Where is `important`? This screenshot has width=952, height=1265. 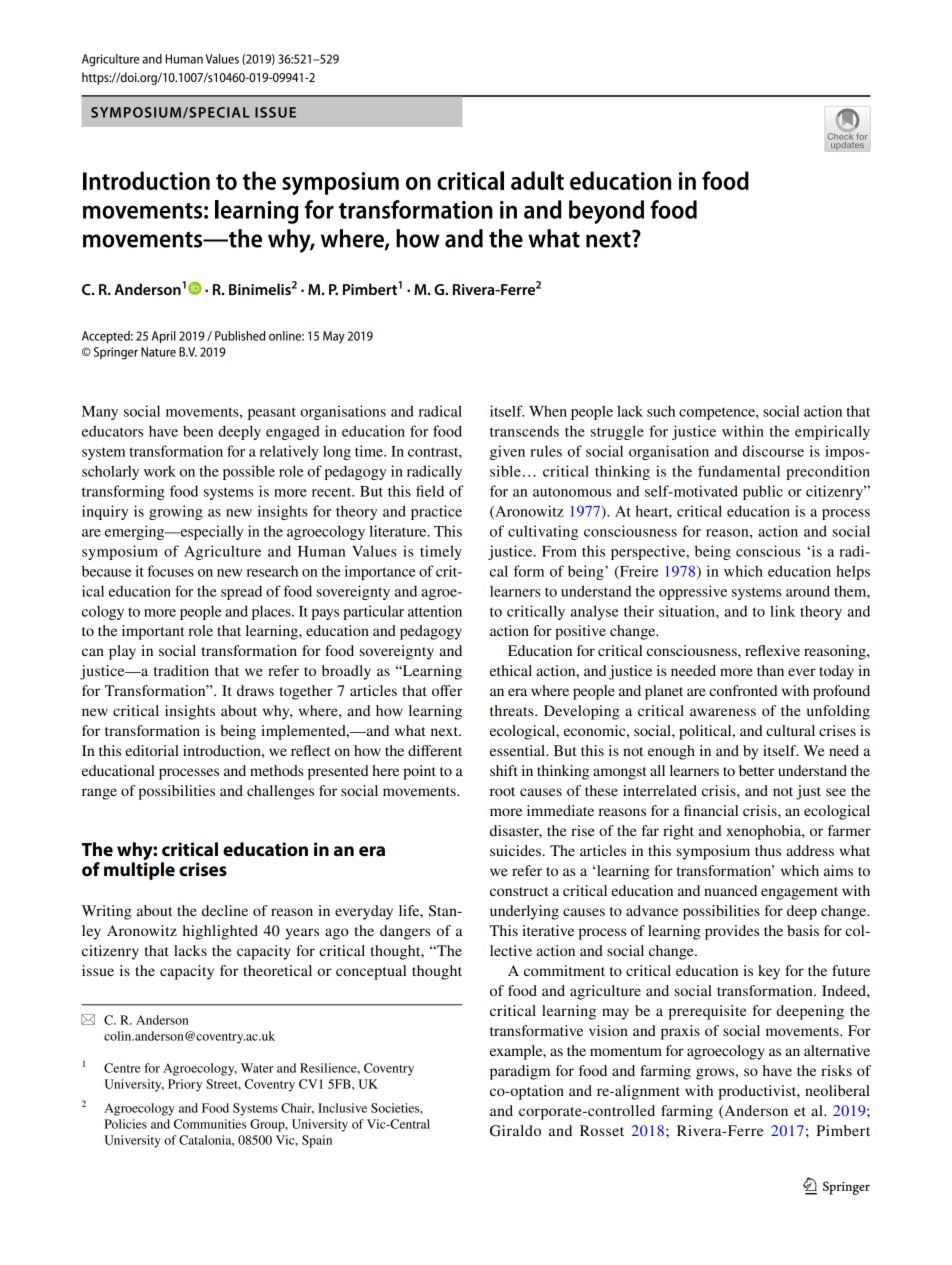
important is located at coordinates (153, 632).
